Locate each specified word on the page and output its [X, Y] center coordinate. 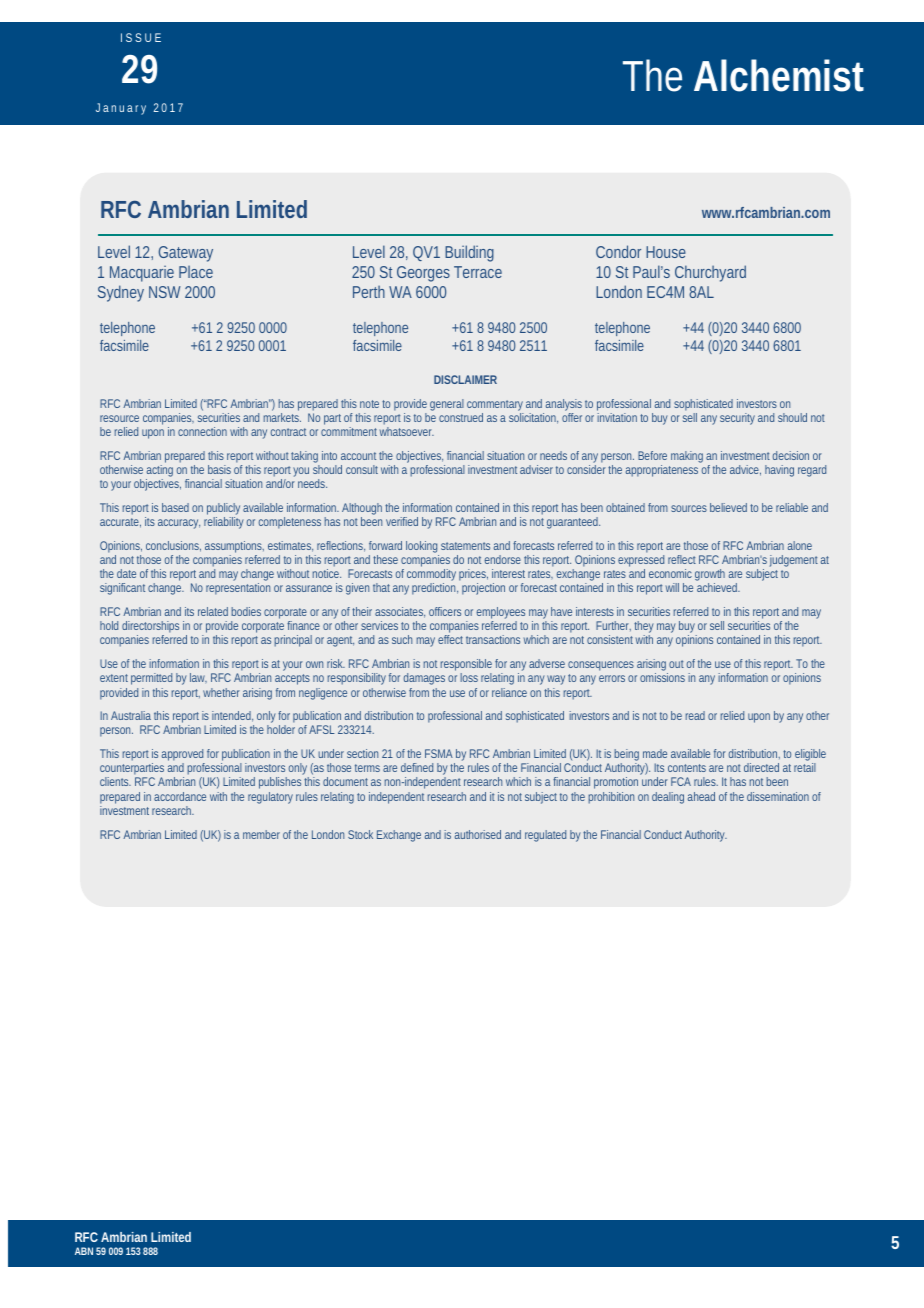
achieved [718, 587]
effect [450, 639]
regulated [545, 836]
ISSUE [141, 37]
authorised [478, 834]
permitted [151, 679]
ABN [84, 1251]
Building [469, 253]
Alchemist [779, 75]
